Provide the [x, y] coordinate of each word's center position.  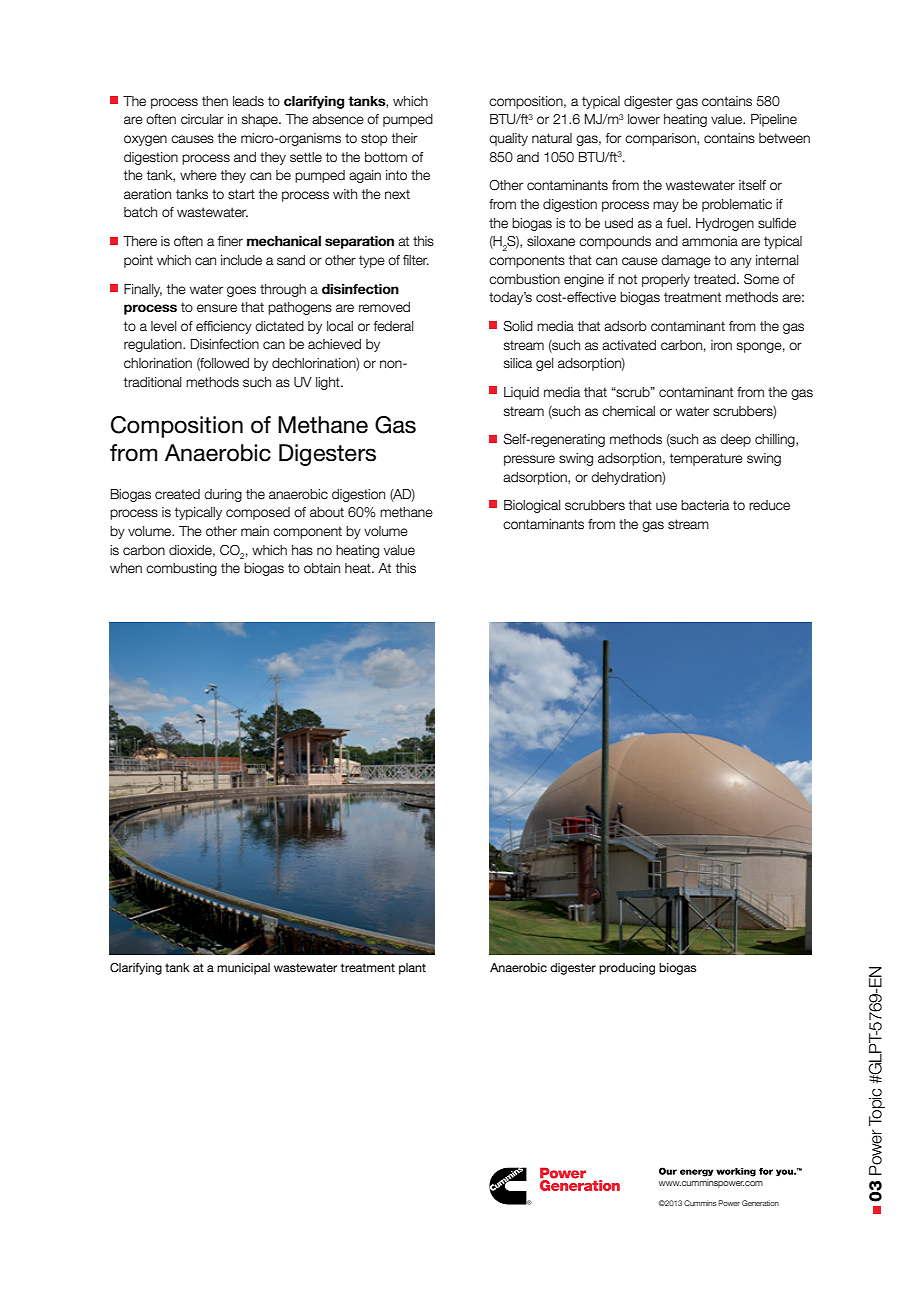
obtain [322, 568]
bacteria [705, 505]
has [302, 550]
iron [721, 345]
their [405, 138]
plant [412, 969]
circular [202, 119]
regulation [154, 345]
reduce [769, 505]
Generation [760, 1203]
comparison [661, 139]
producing [627, 969]
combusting [181, 569]
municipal [243, 969]
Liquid [521, 393]
